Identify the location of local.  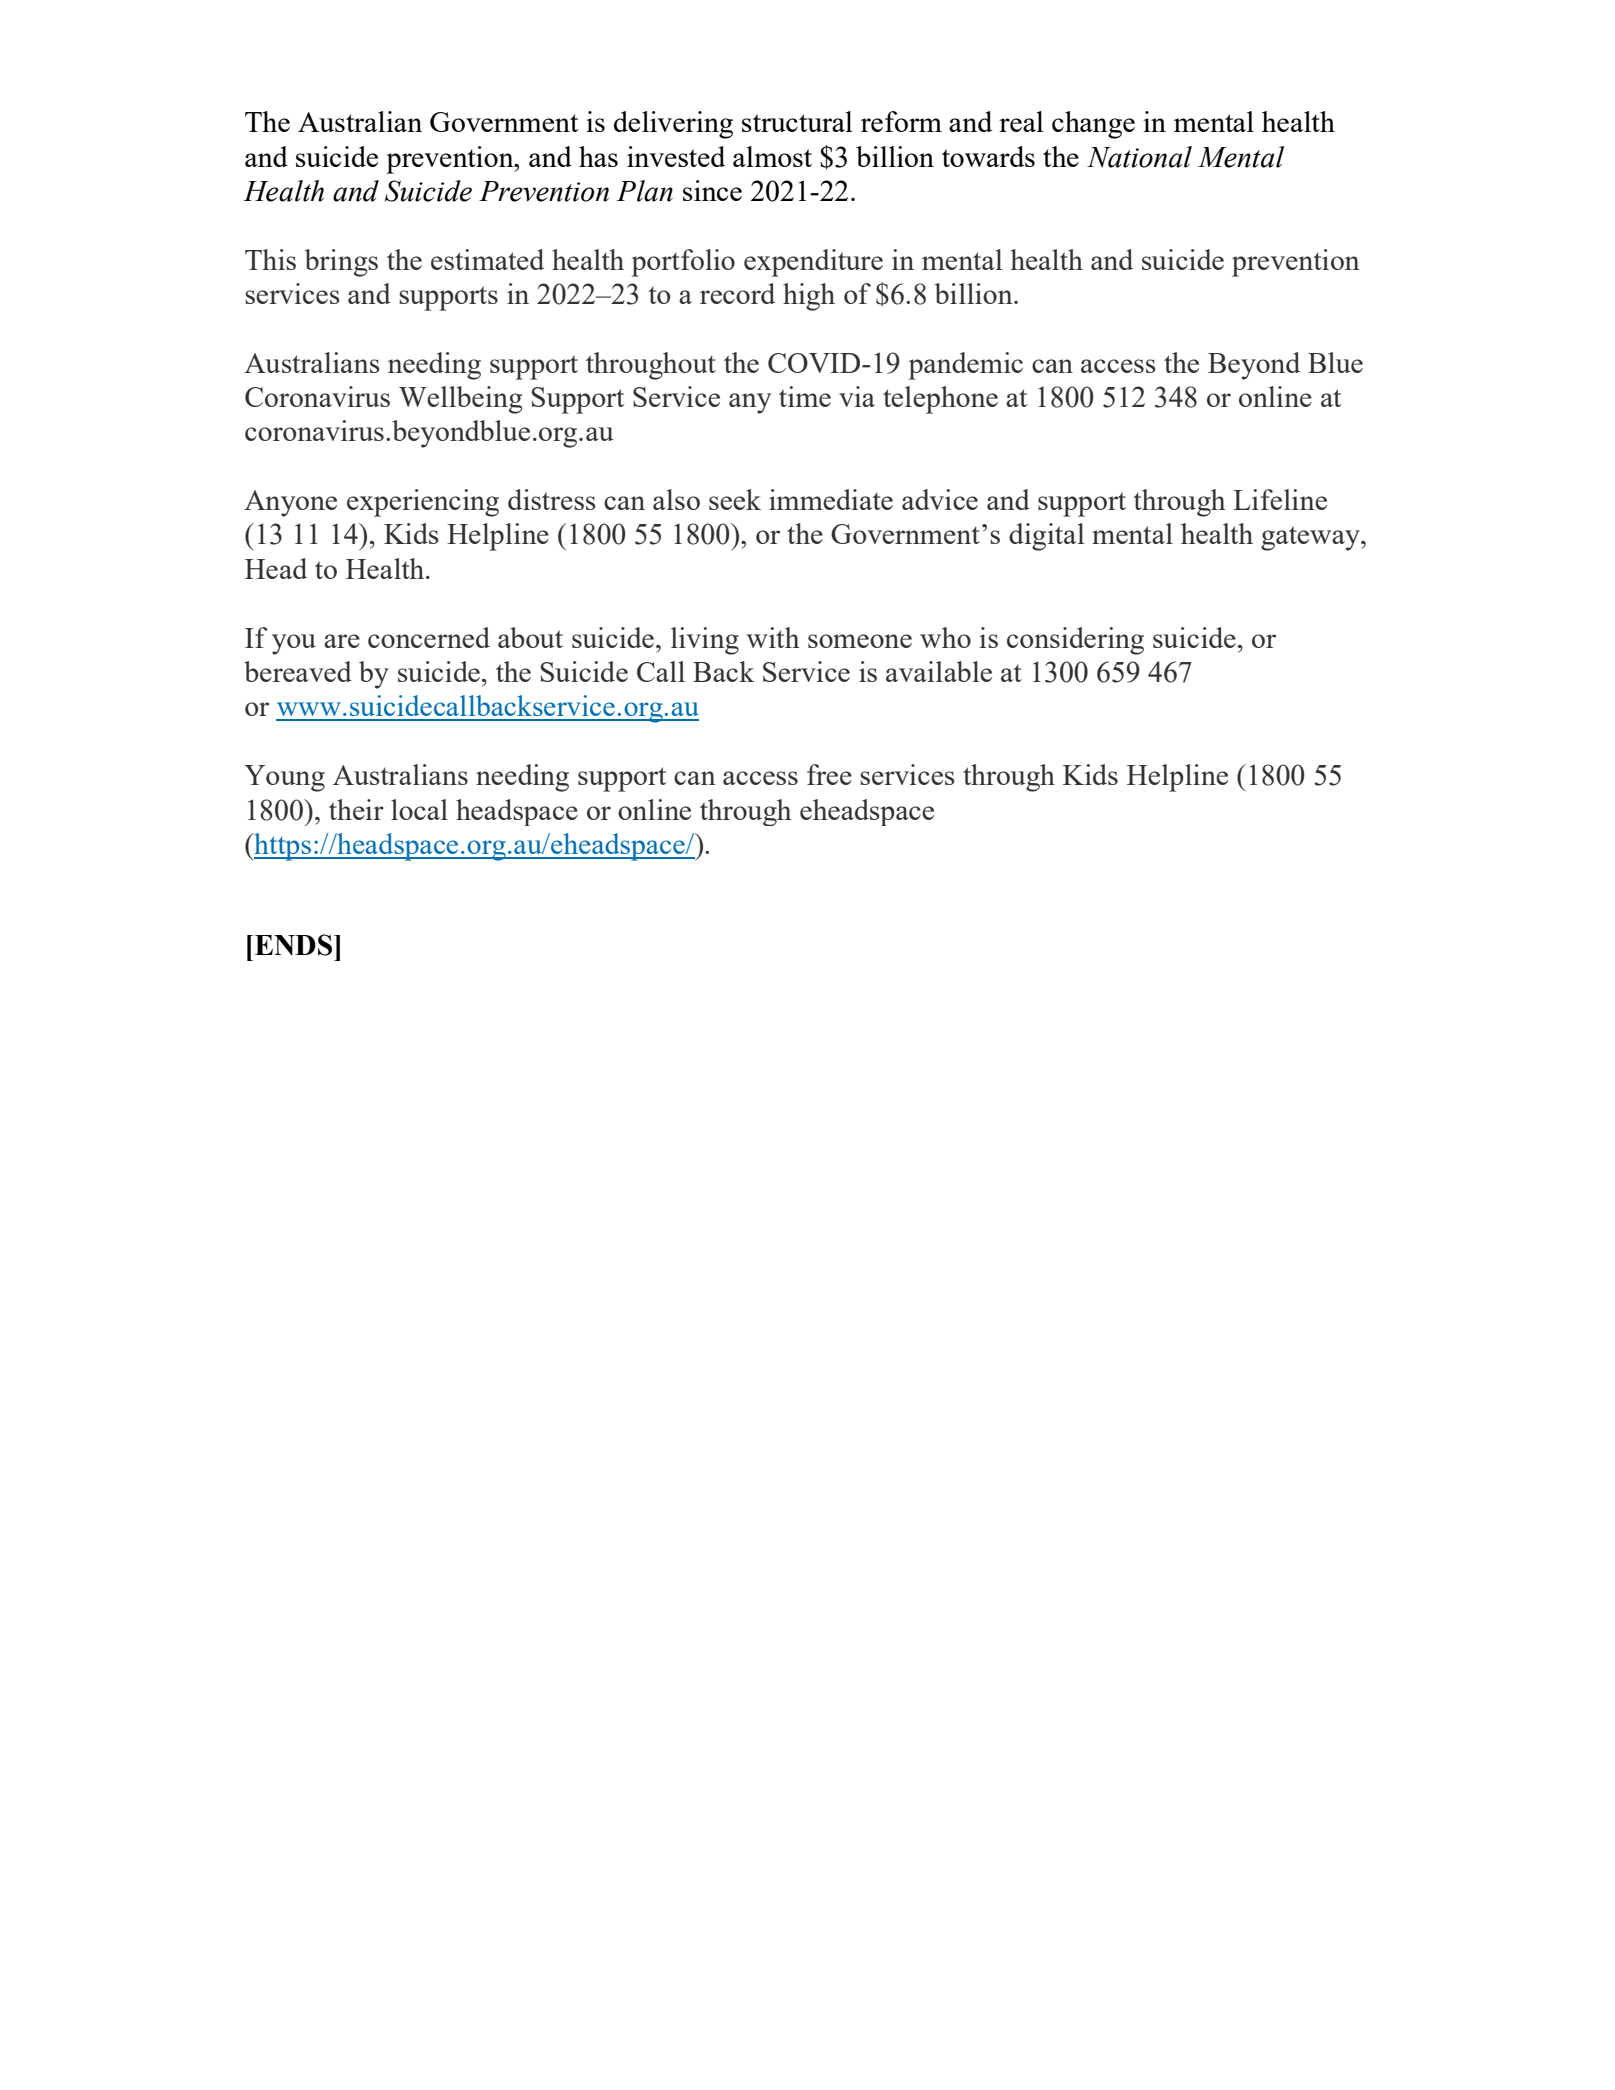
(419, 809).
